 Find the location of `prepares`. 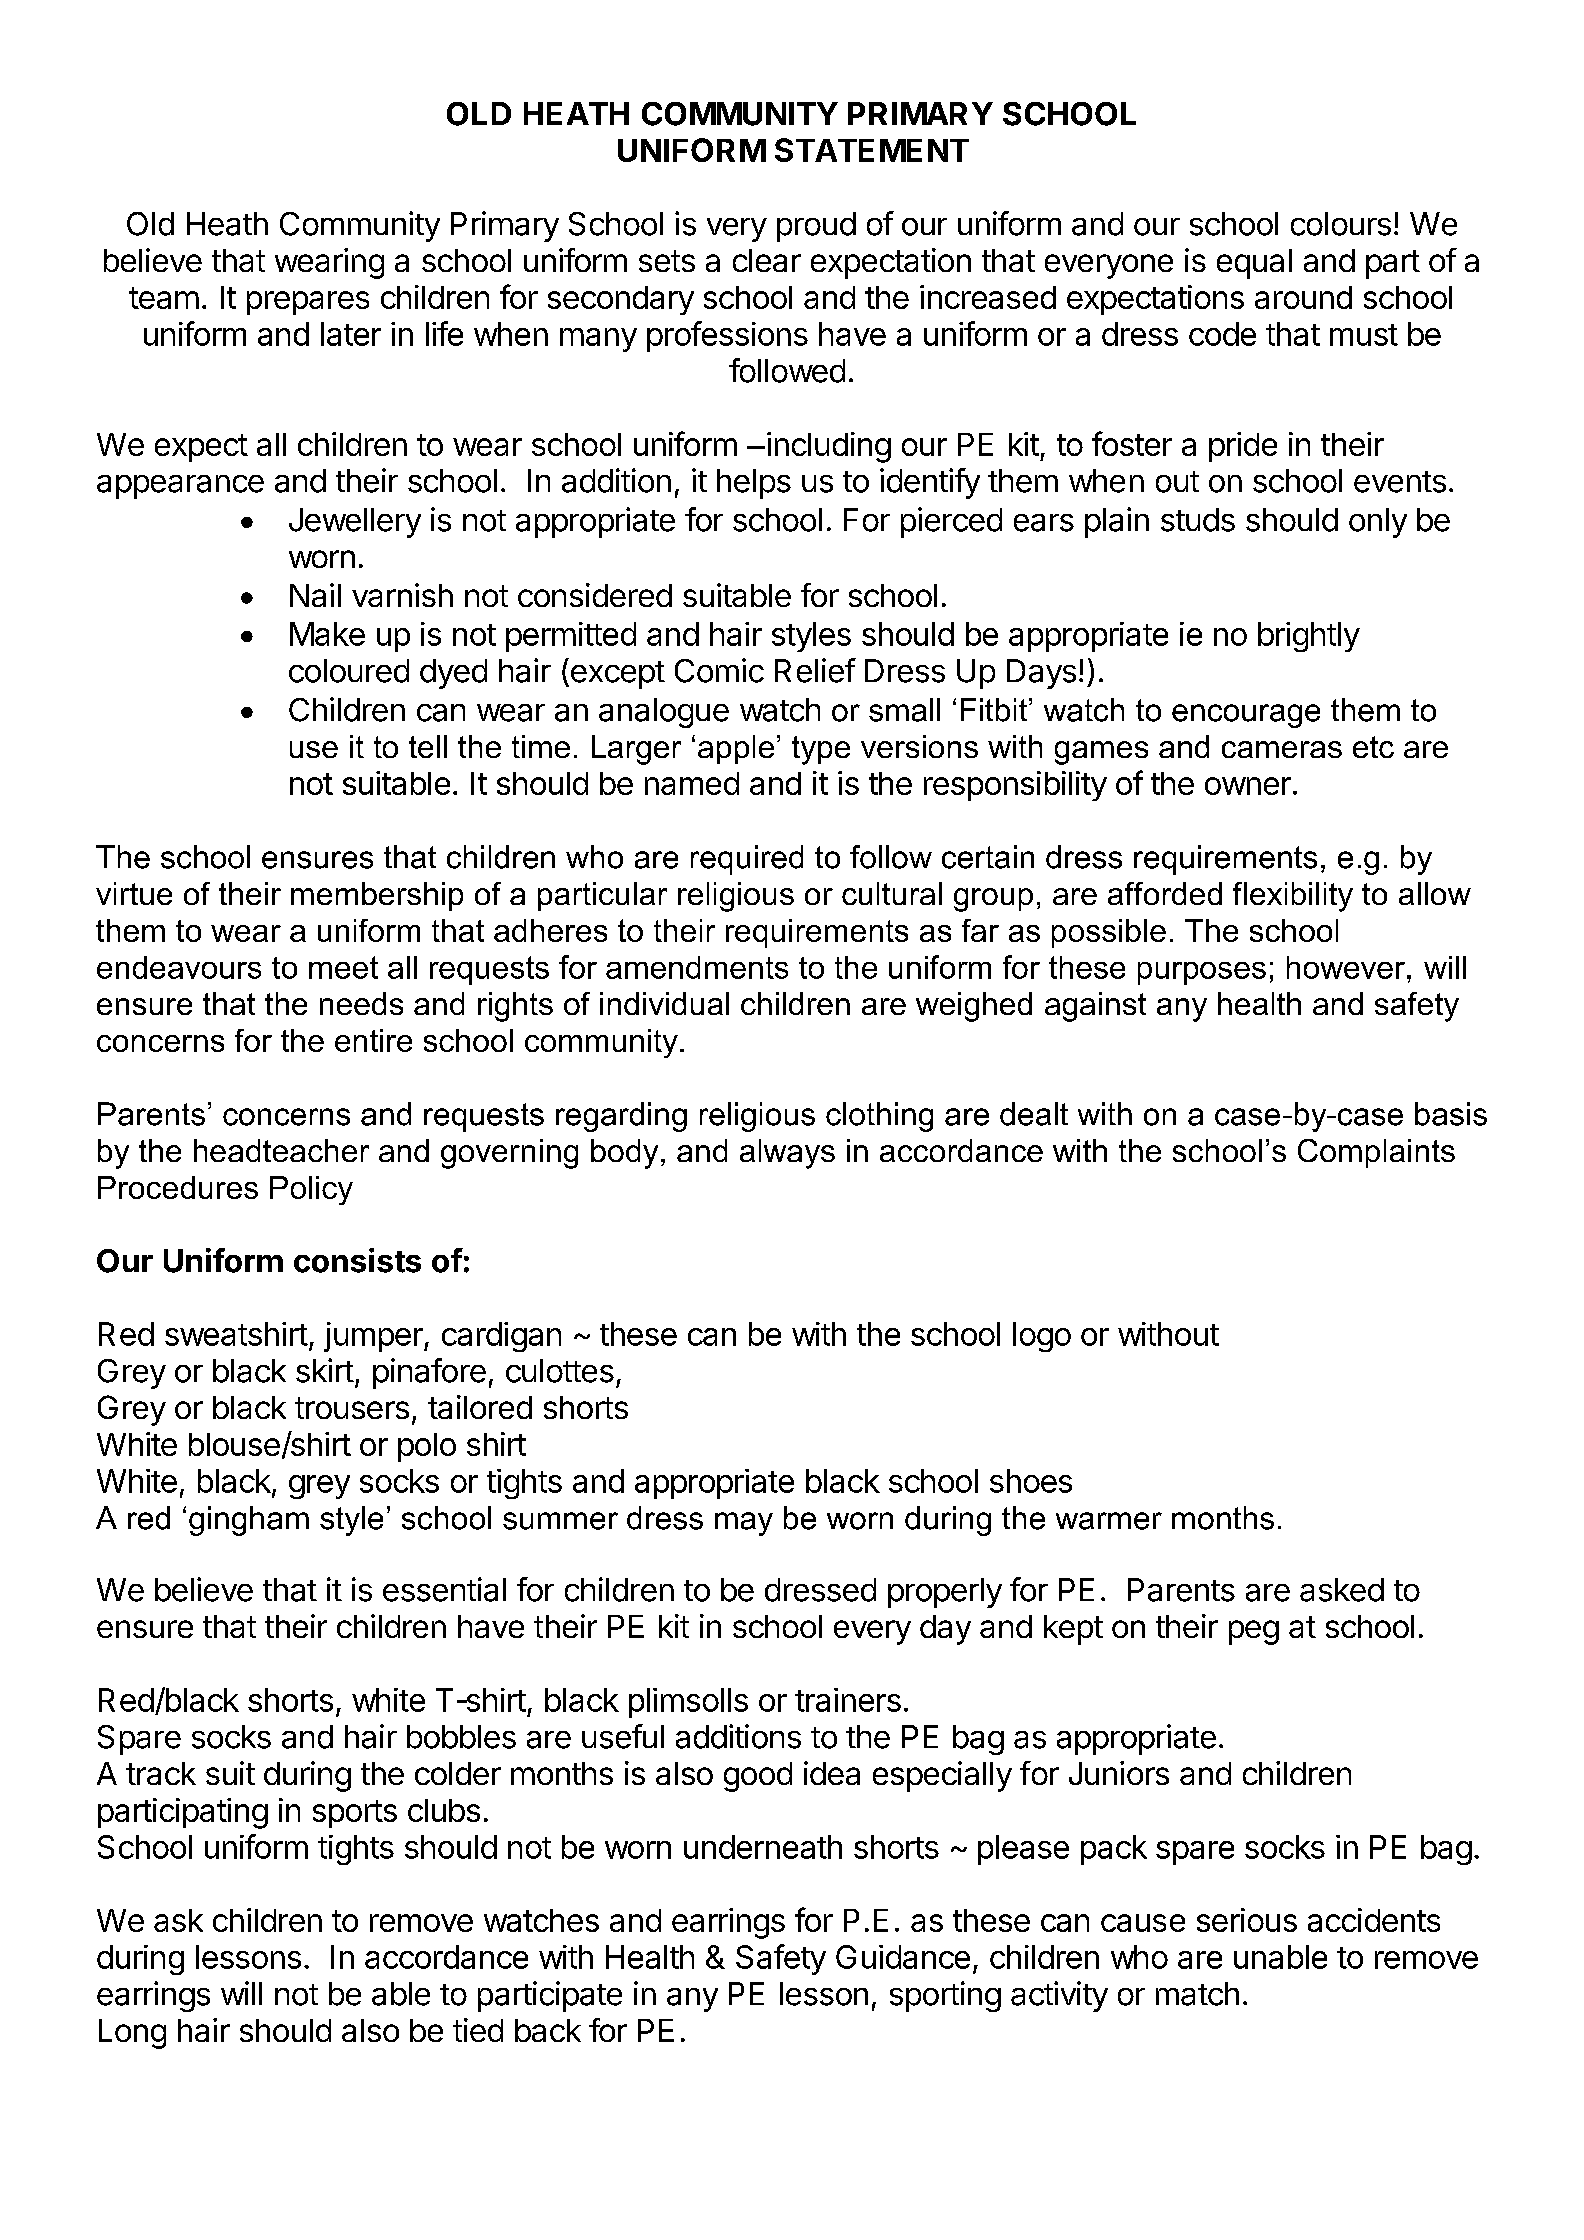

prepares is located at coordinates (308, 303).
